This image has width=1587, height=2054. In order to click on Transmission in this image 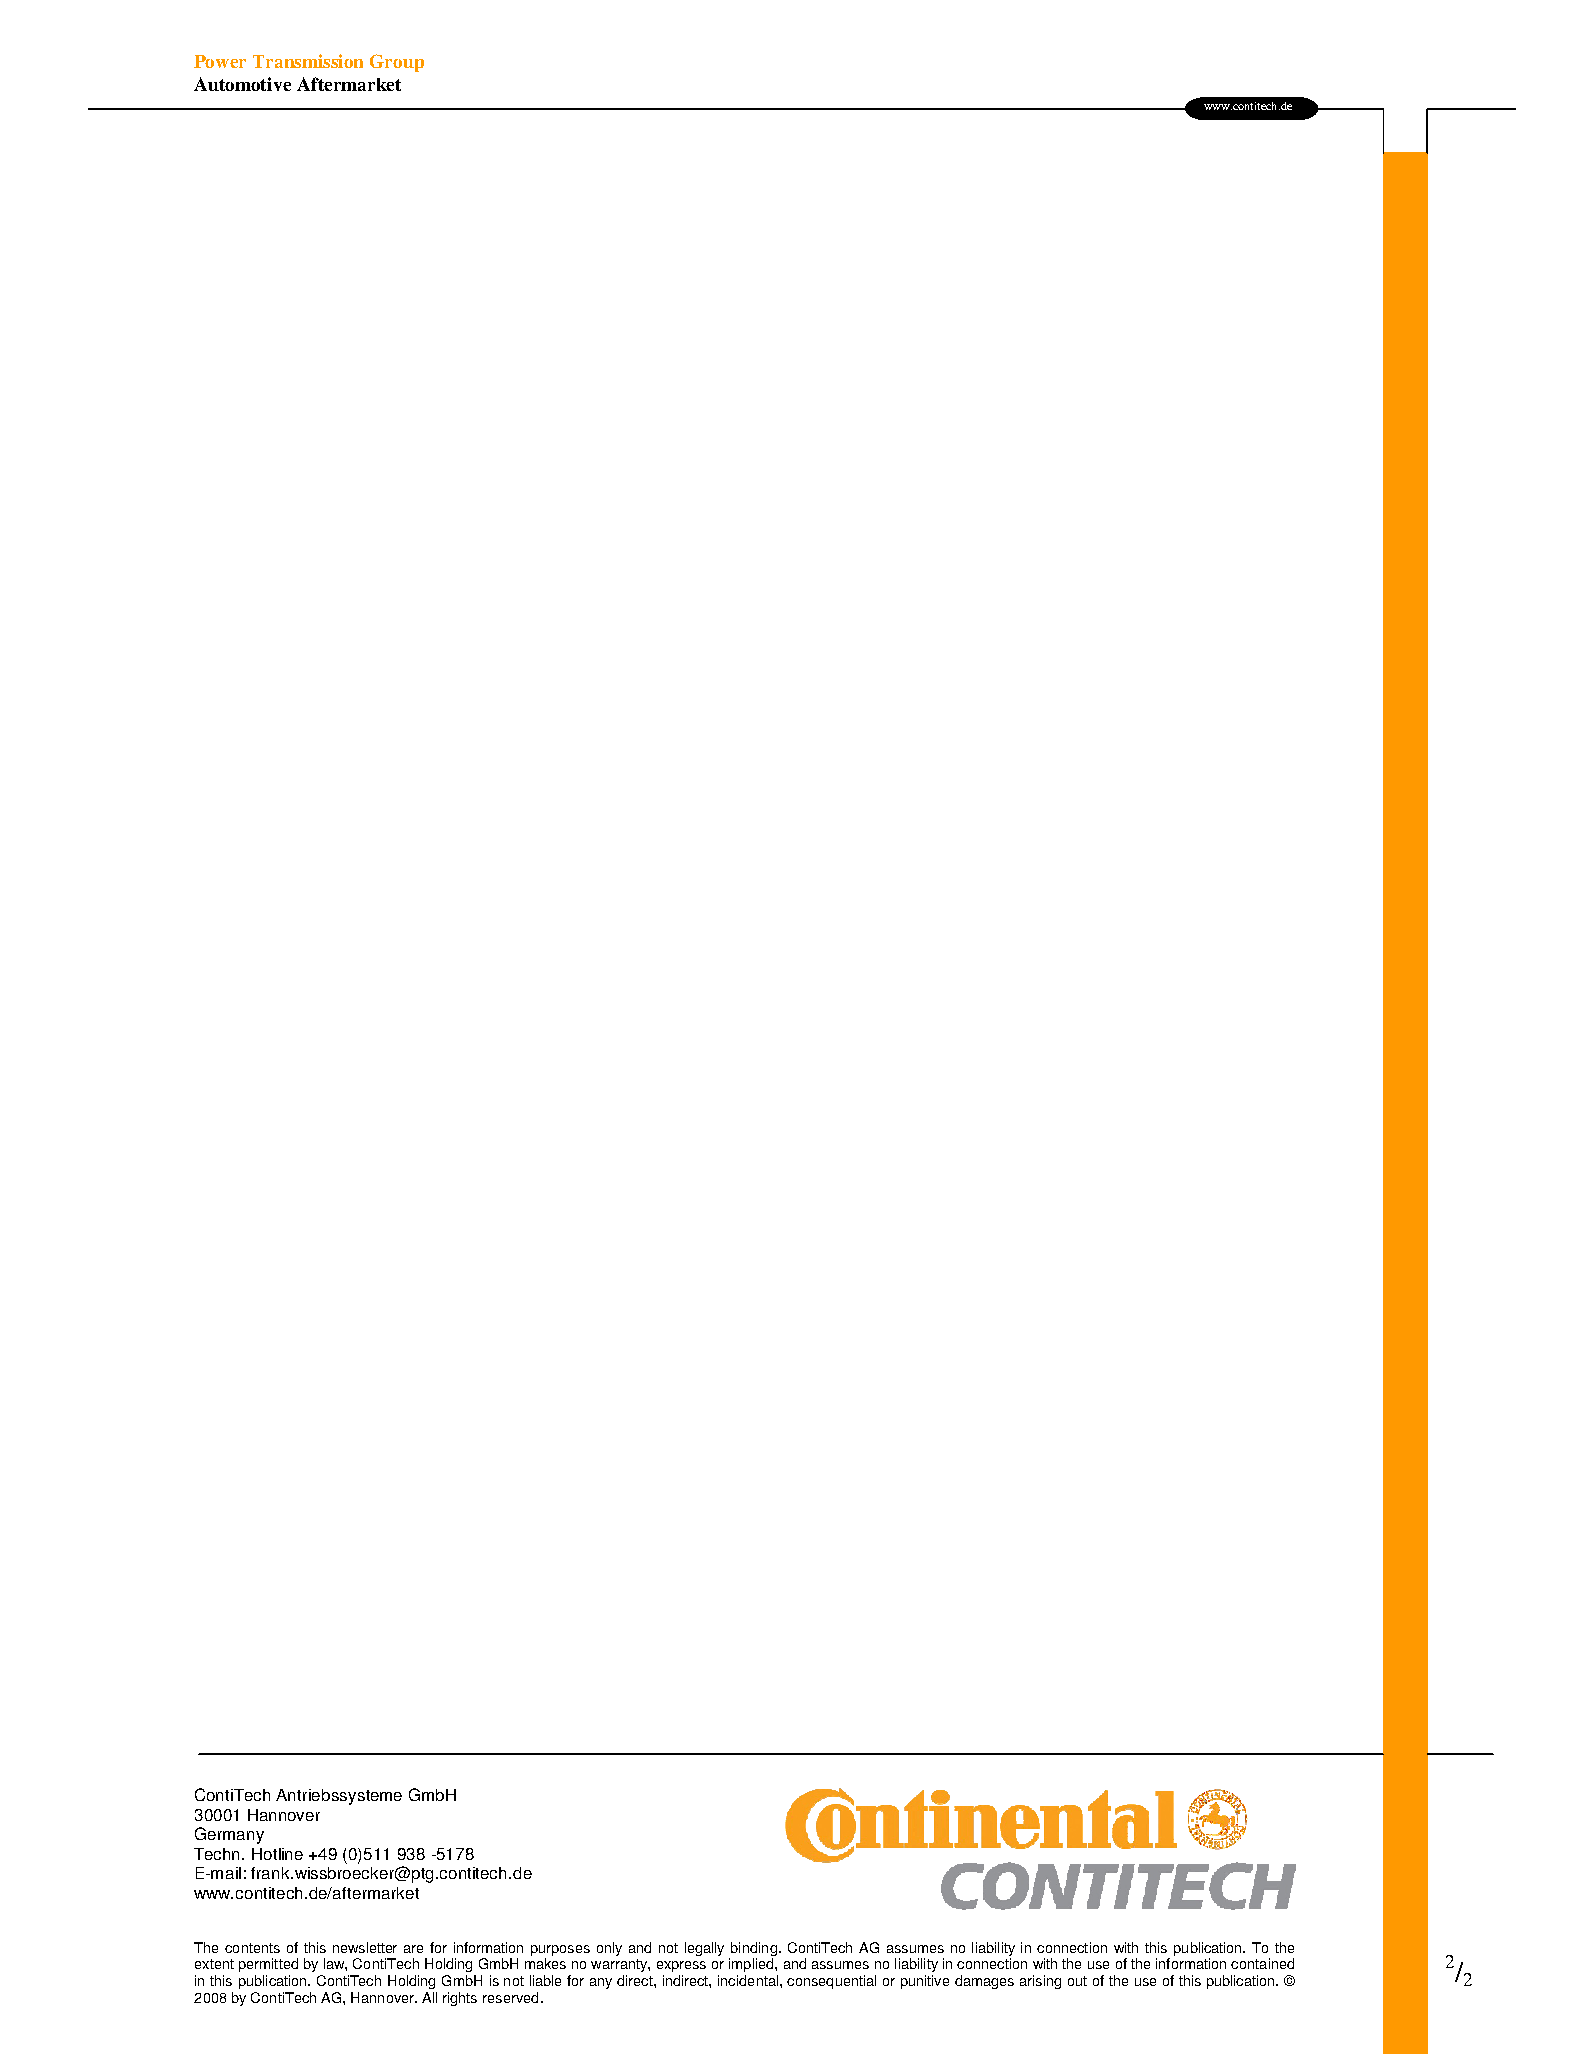, I will do `click(308, 61)`.
